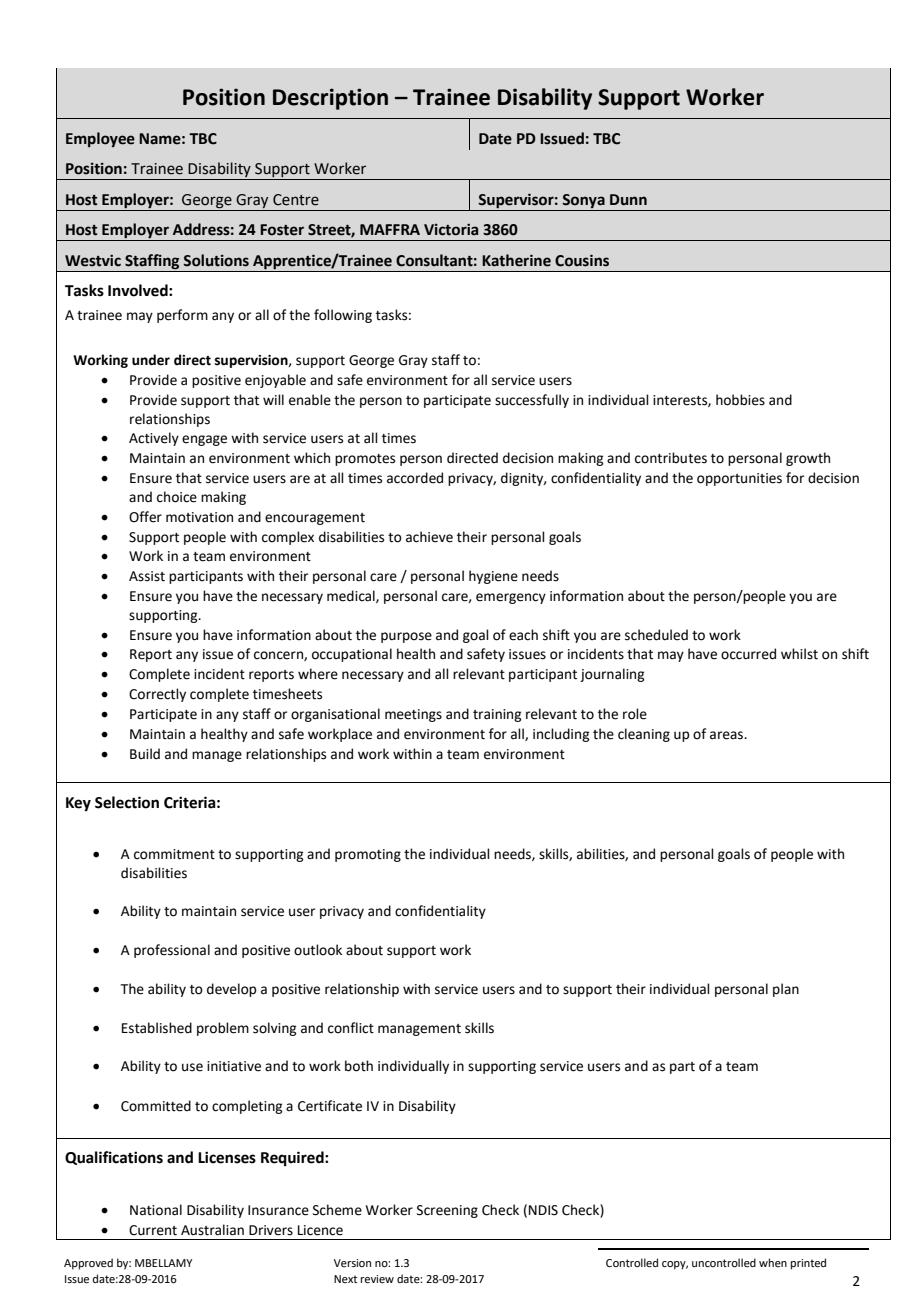 The image size is (924, 1308). Describe the element at coordinates (177, 497) in the screenshot. I see `choice` at that location.
